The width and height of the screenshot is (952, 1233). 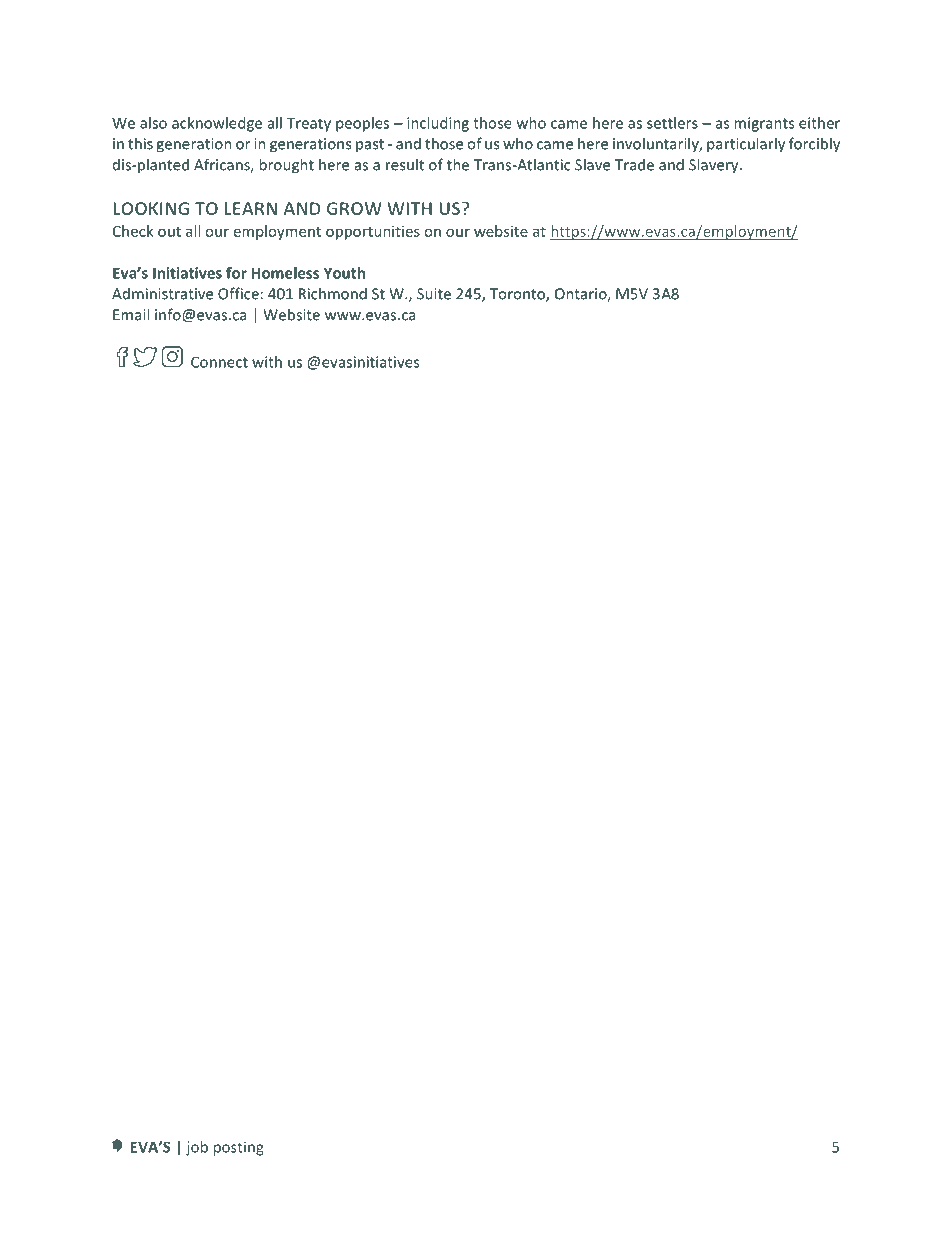 What do you see at coordinates (197, 1148) in the screenshot?
I see `job` at bounding box center [197, 1148].
